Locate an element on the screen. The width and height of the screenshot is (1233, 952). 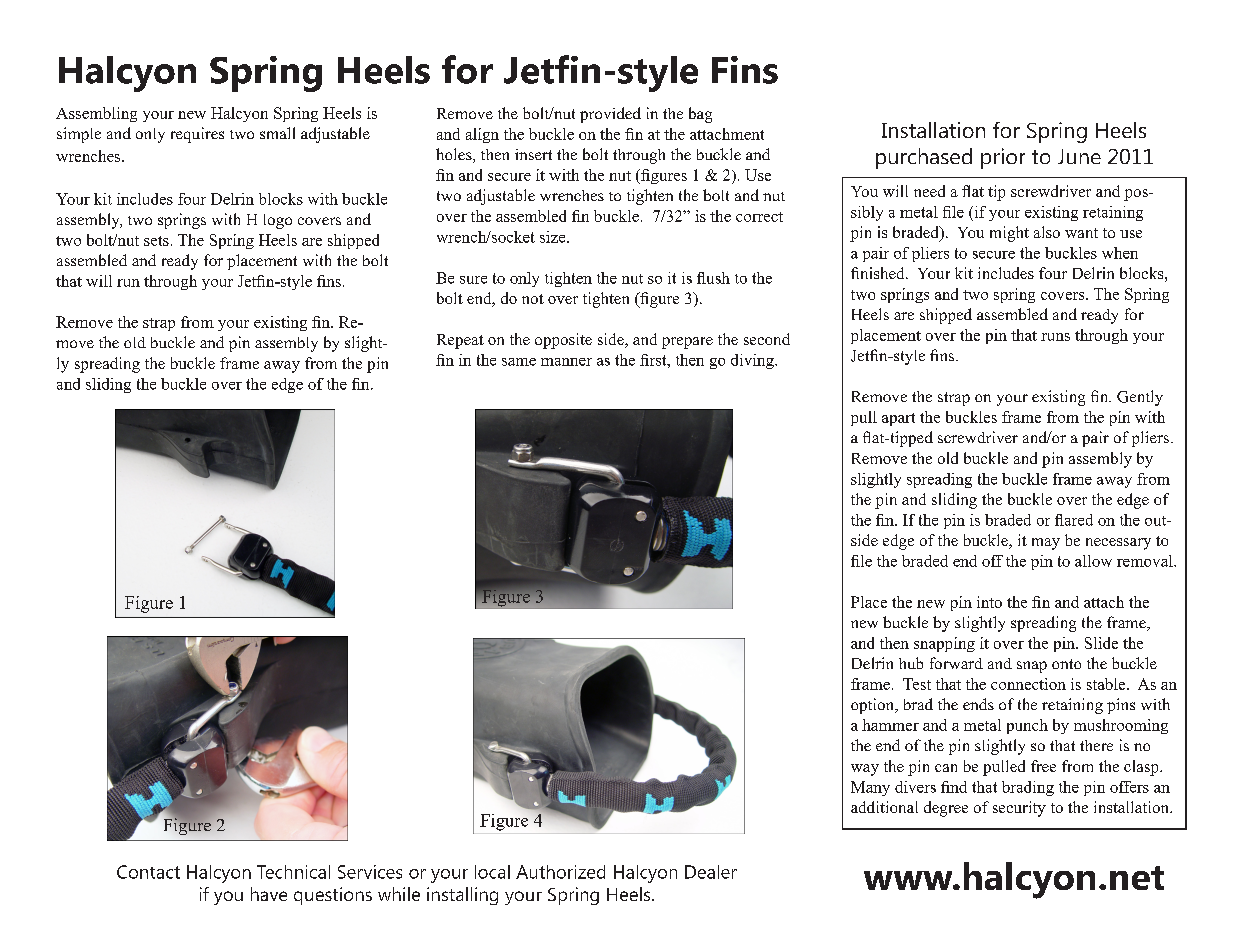
provided is located at coordinates (610, 115).
